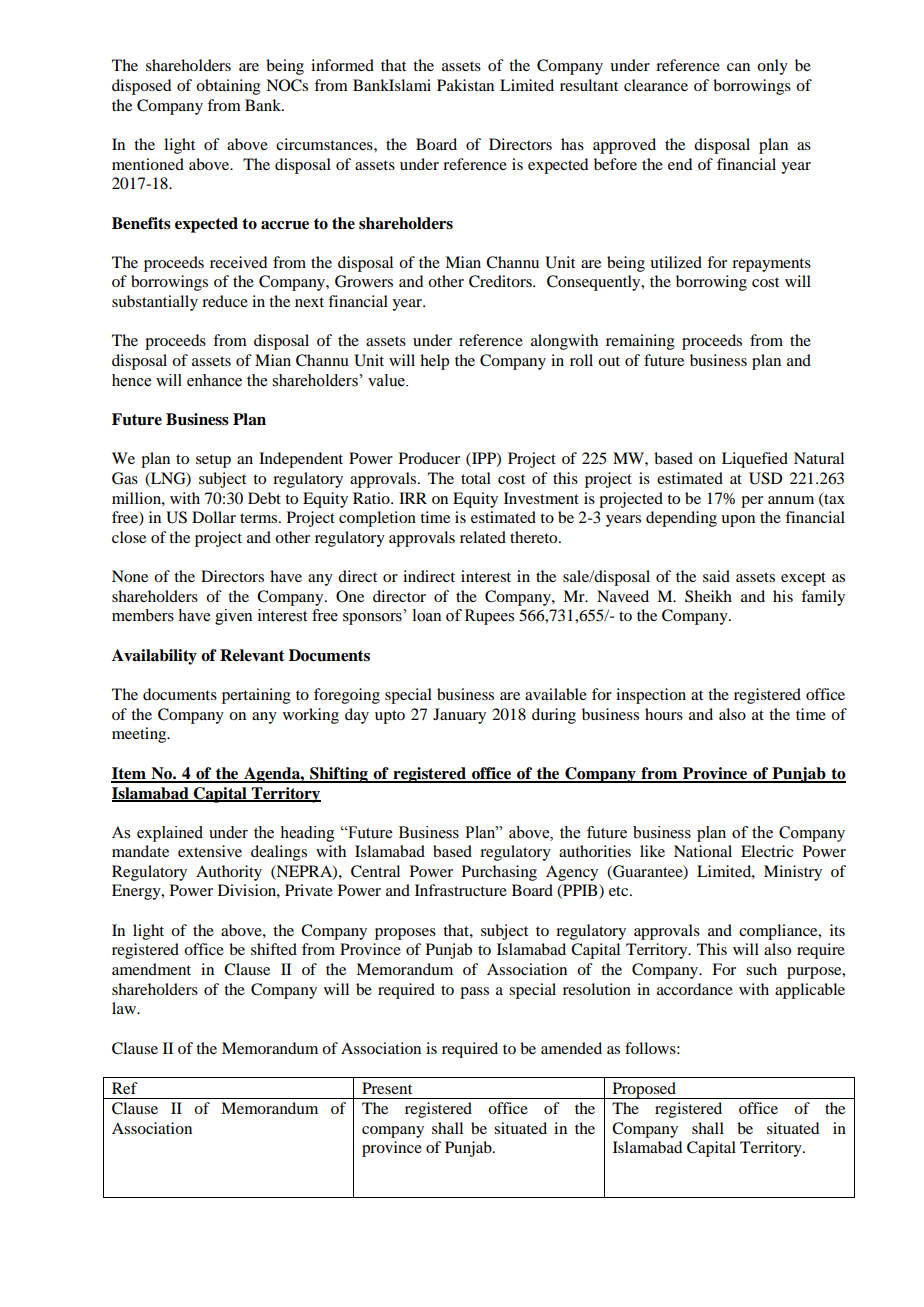  Describe the element at coordinates (716, 576) in the screenshot. I see `said` at that location.
